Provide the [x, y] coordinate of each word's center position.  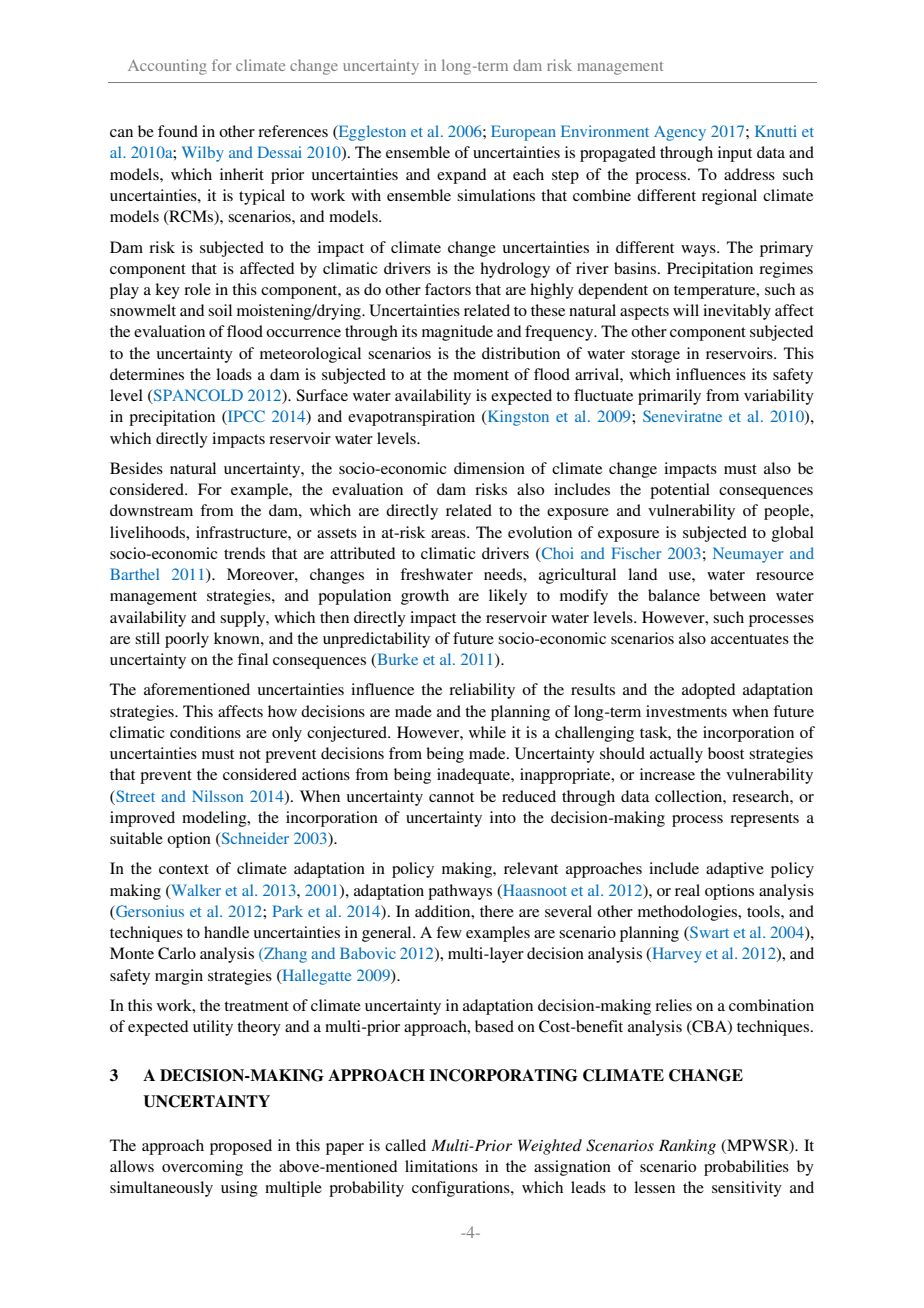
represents [764, 820]
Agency [680, 133]
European [523, 133]
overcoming [202, 1168]
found [178, 131]
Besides [136, 468]
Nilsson [217, 796]
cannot [451, 797]
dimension [489, 468]
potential [680, 491]
